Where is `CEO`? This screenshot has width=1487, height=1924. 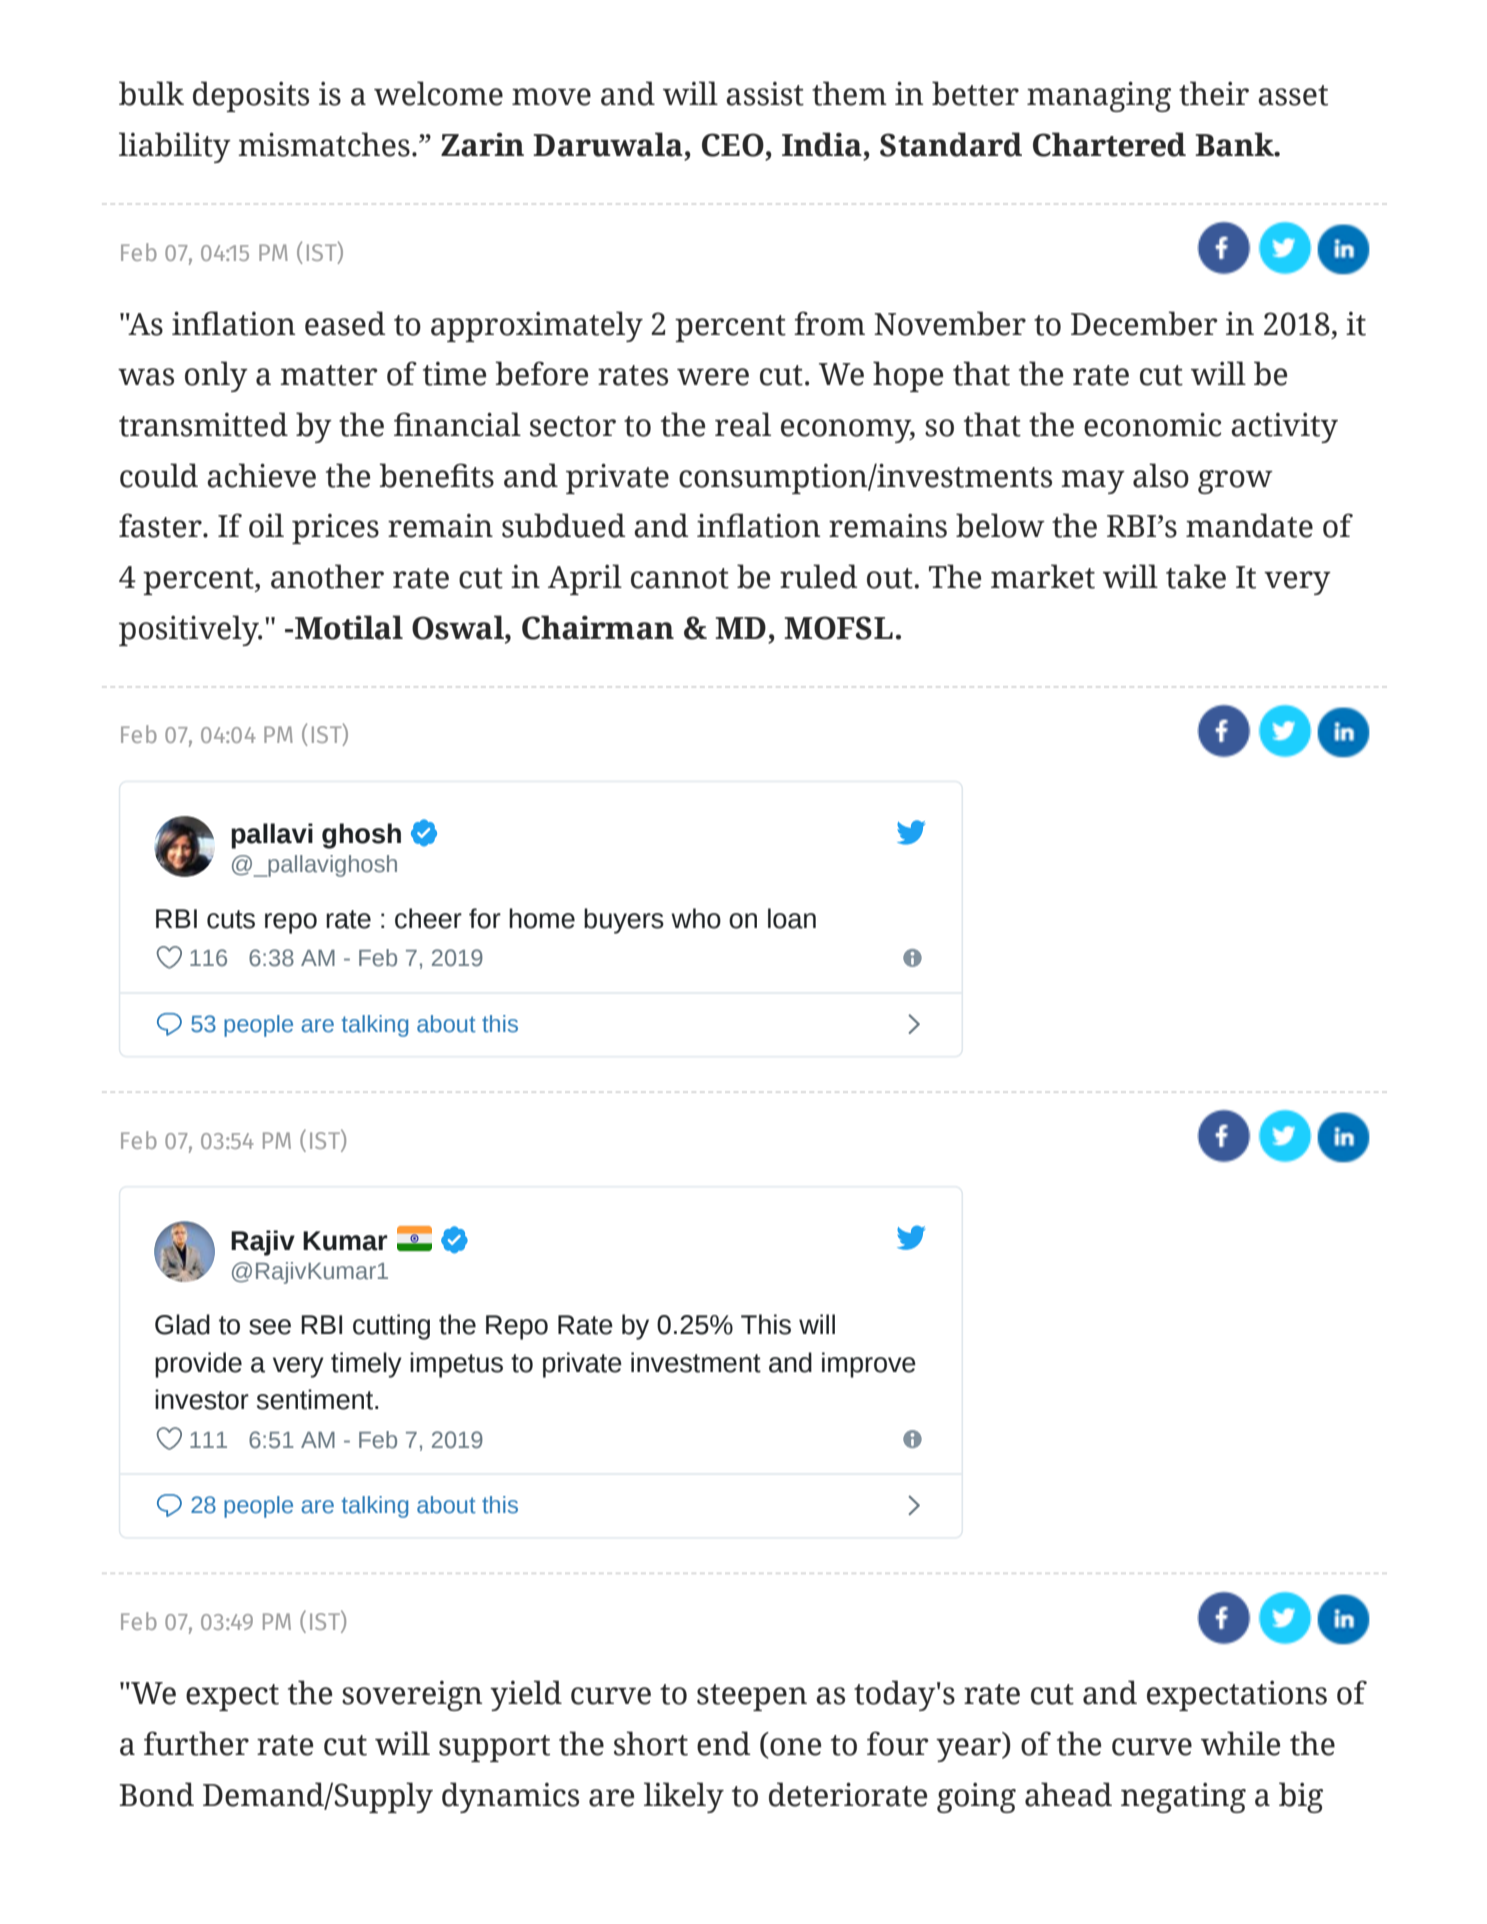
CEO is located at coordinates (733, 145).
